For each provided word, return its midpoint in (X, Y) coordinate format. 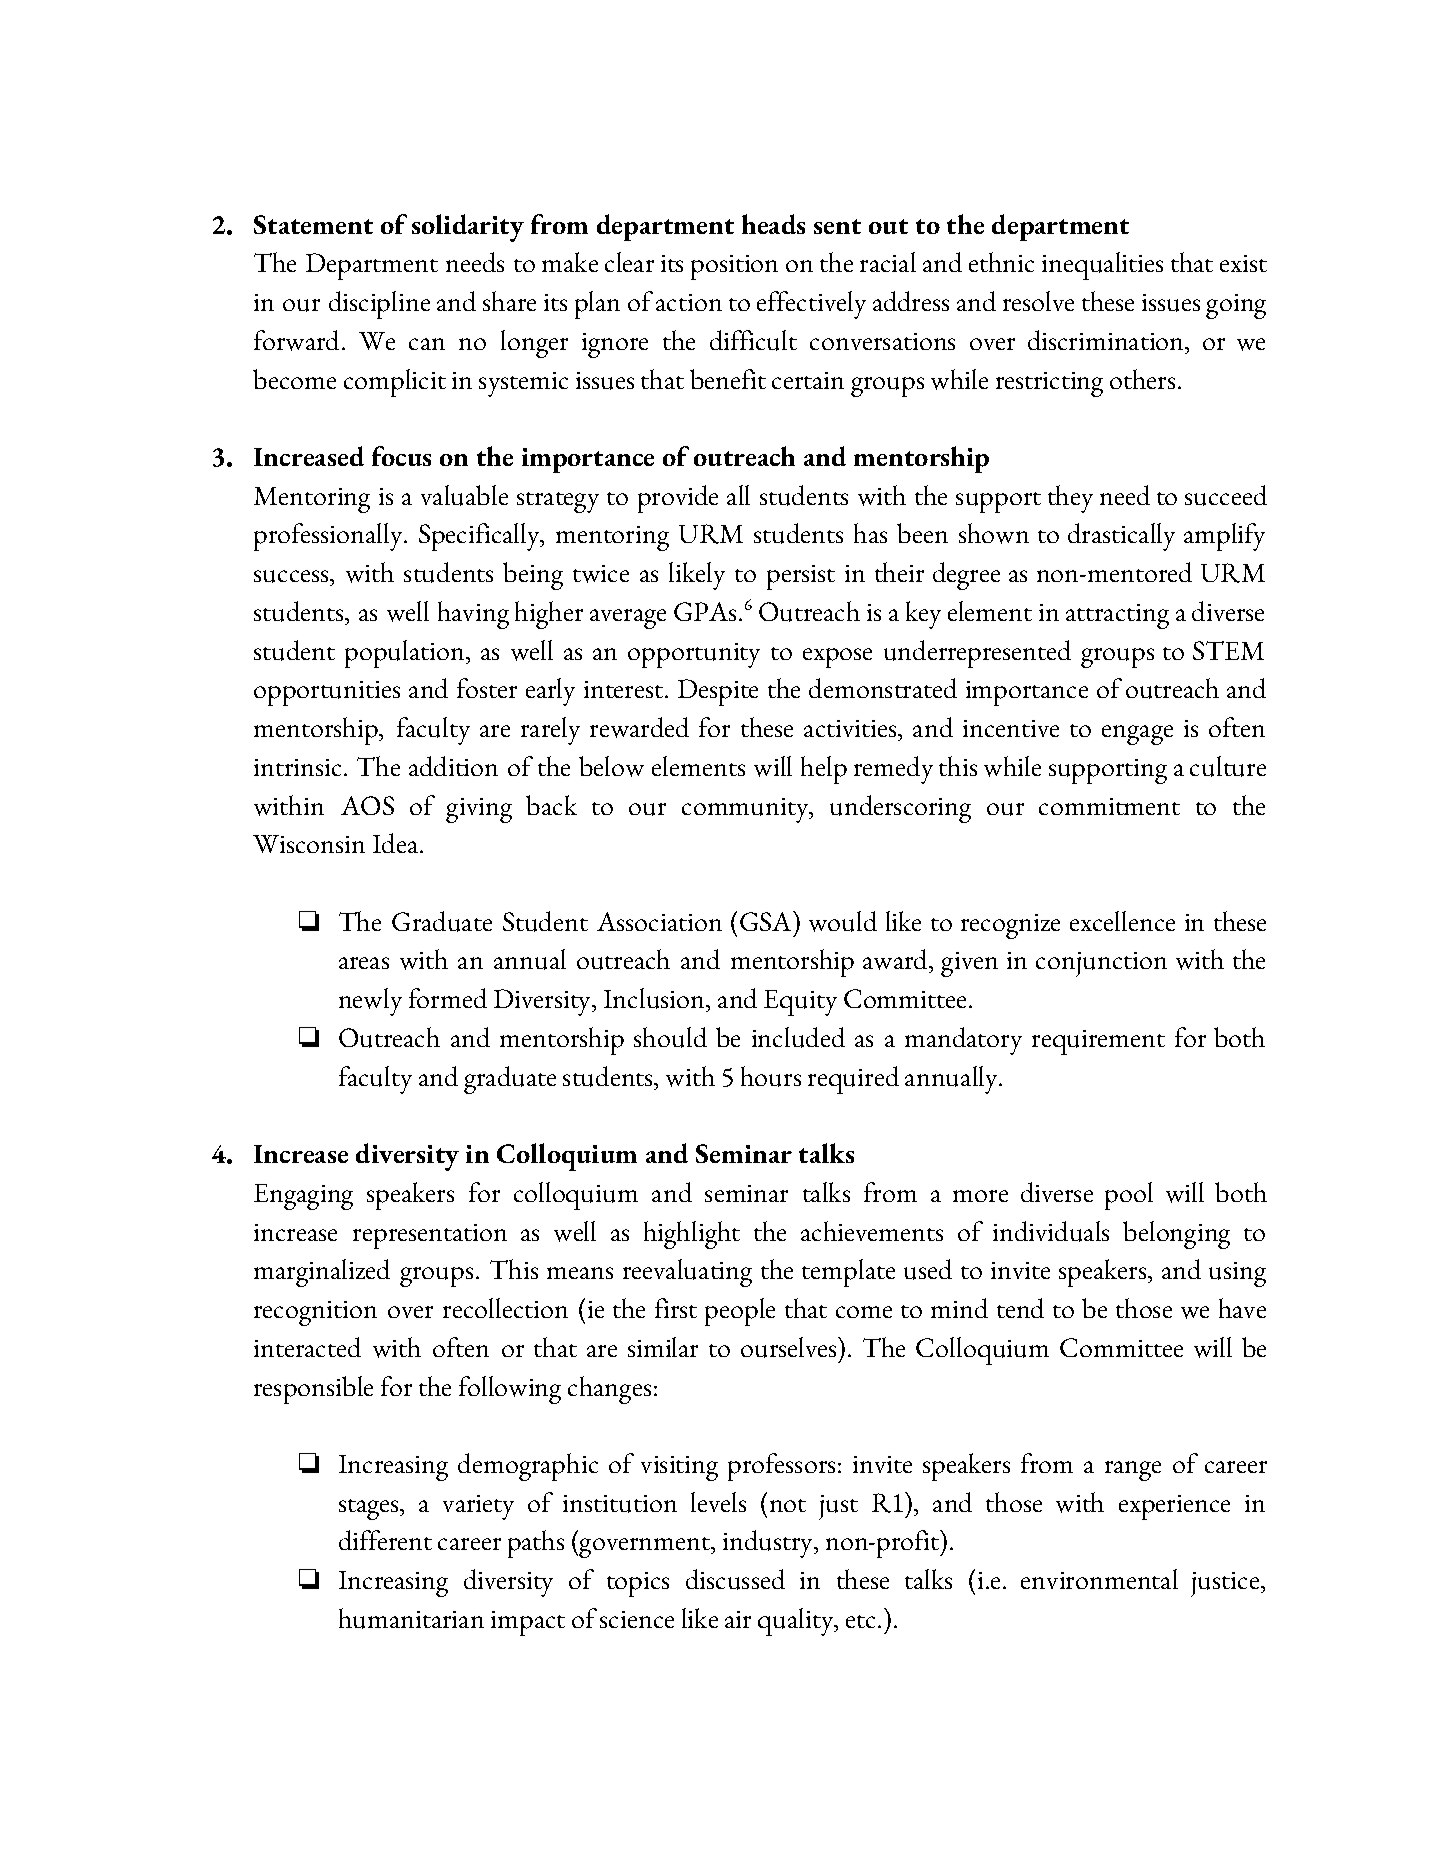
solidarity (468, 228)
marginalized (322, 1273)
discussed (735, 1579)
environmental (1099, 1579)
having (473, 615)
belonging (1176, 1235)
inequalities (1102, 266)
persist (801, 577)
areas (364, 963)
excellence (1122, 921)
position (734, 267)
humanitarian (411, 1618)
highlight (692, 1235)
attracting (1117, 616)
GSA (767, 921)
